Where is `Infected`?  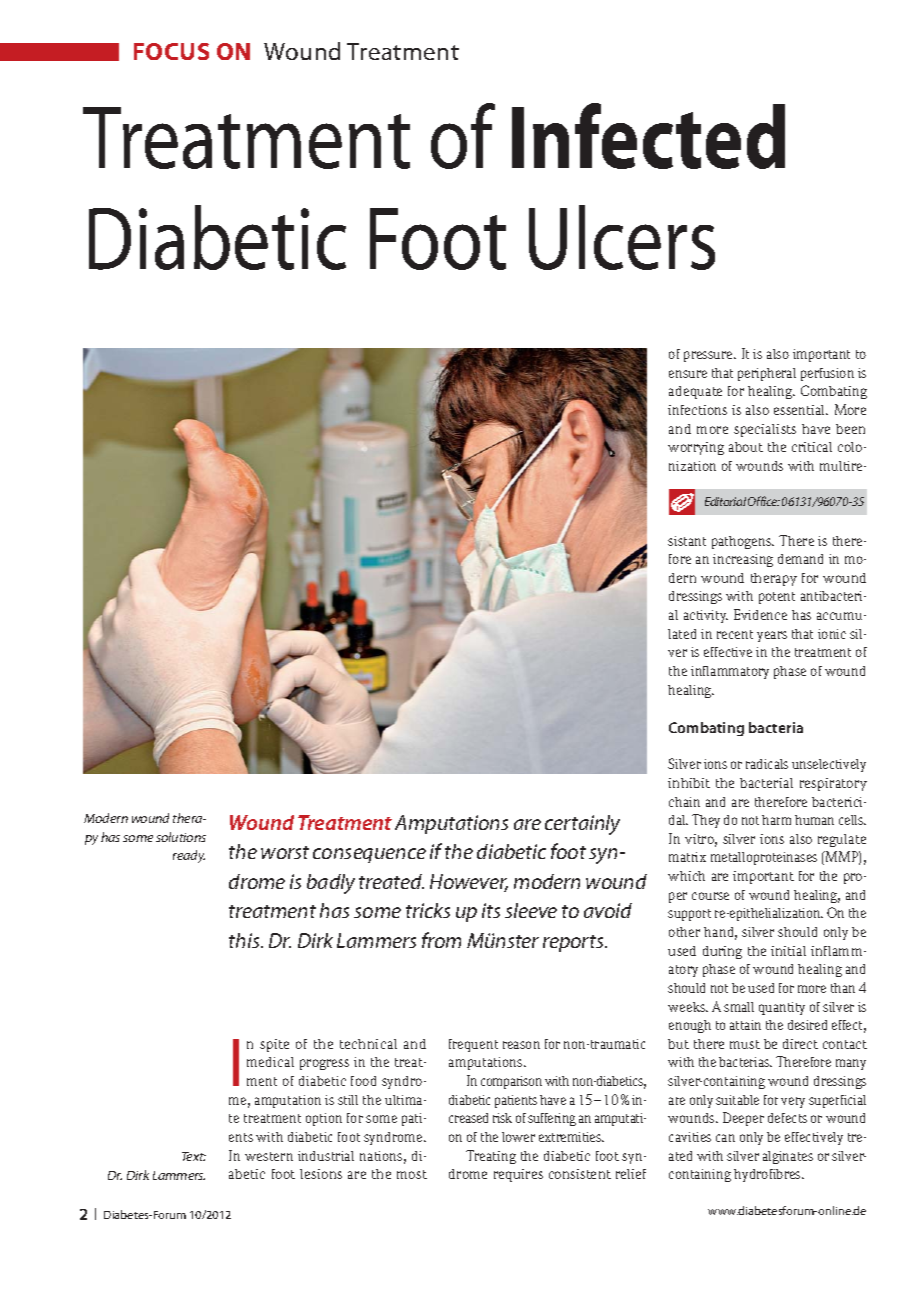 Infected is located at coordinates (648, 136).
